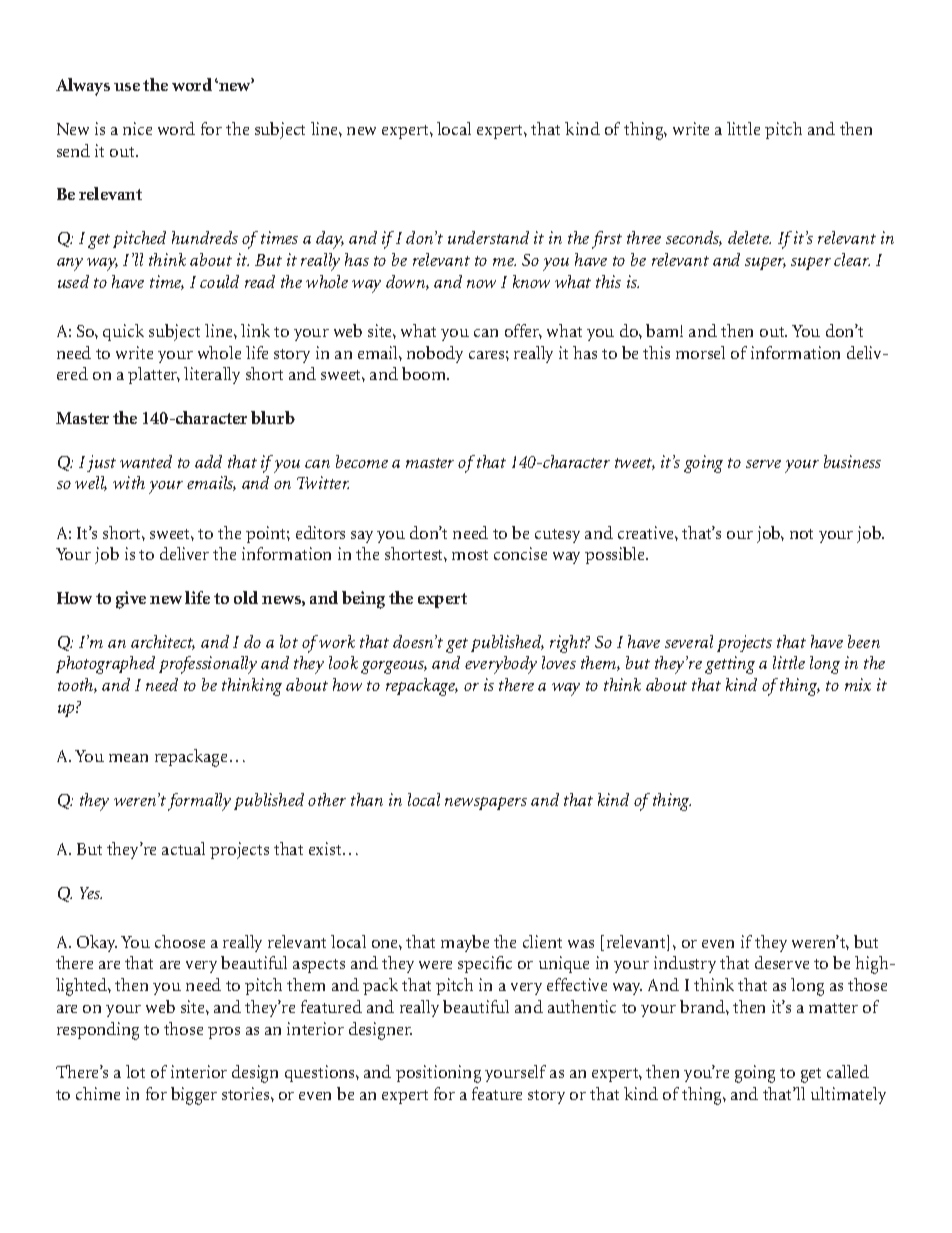 The image size is (952, 1233). What do you see at coordinates (128, 758) in the screenshot?
I see `mean` at bounding box center [128, 758].
